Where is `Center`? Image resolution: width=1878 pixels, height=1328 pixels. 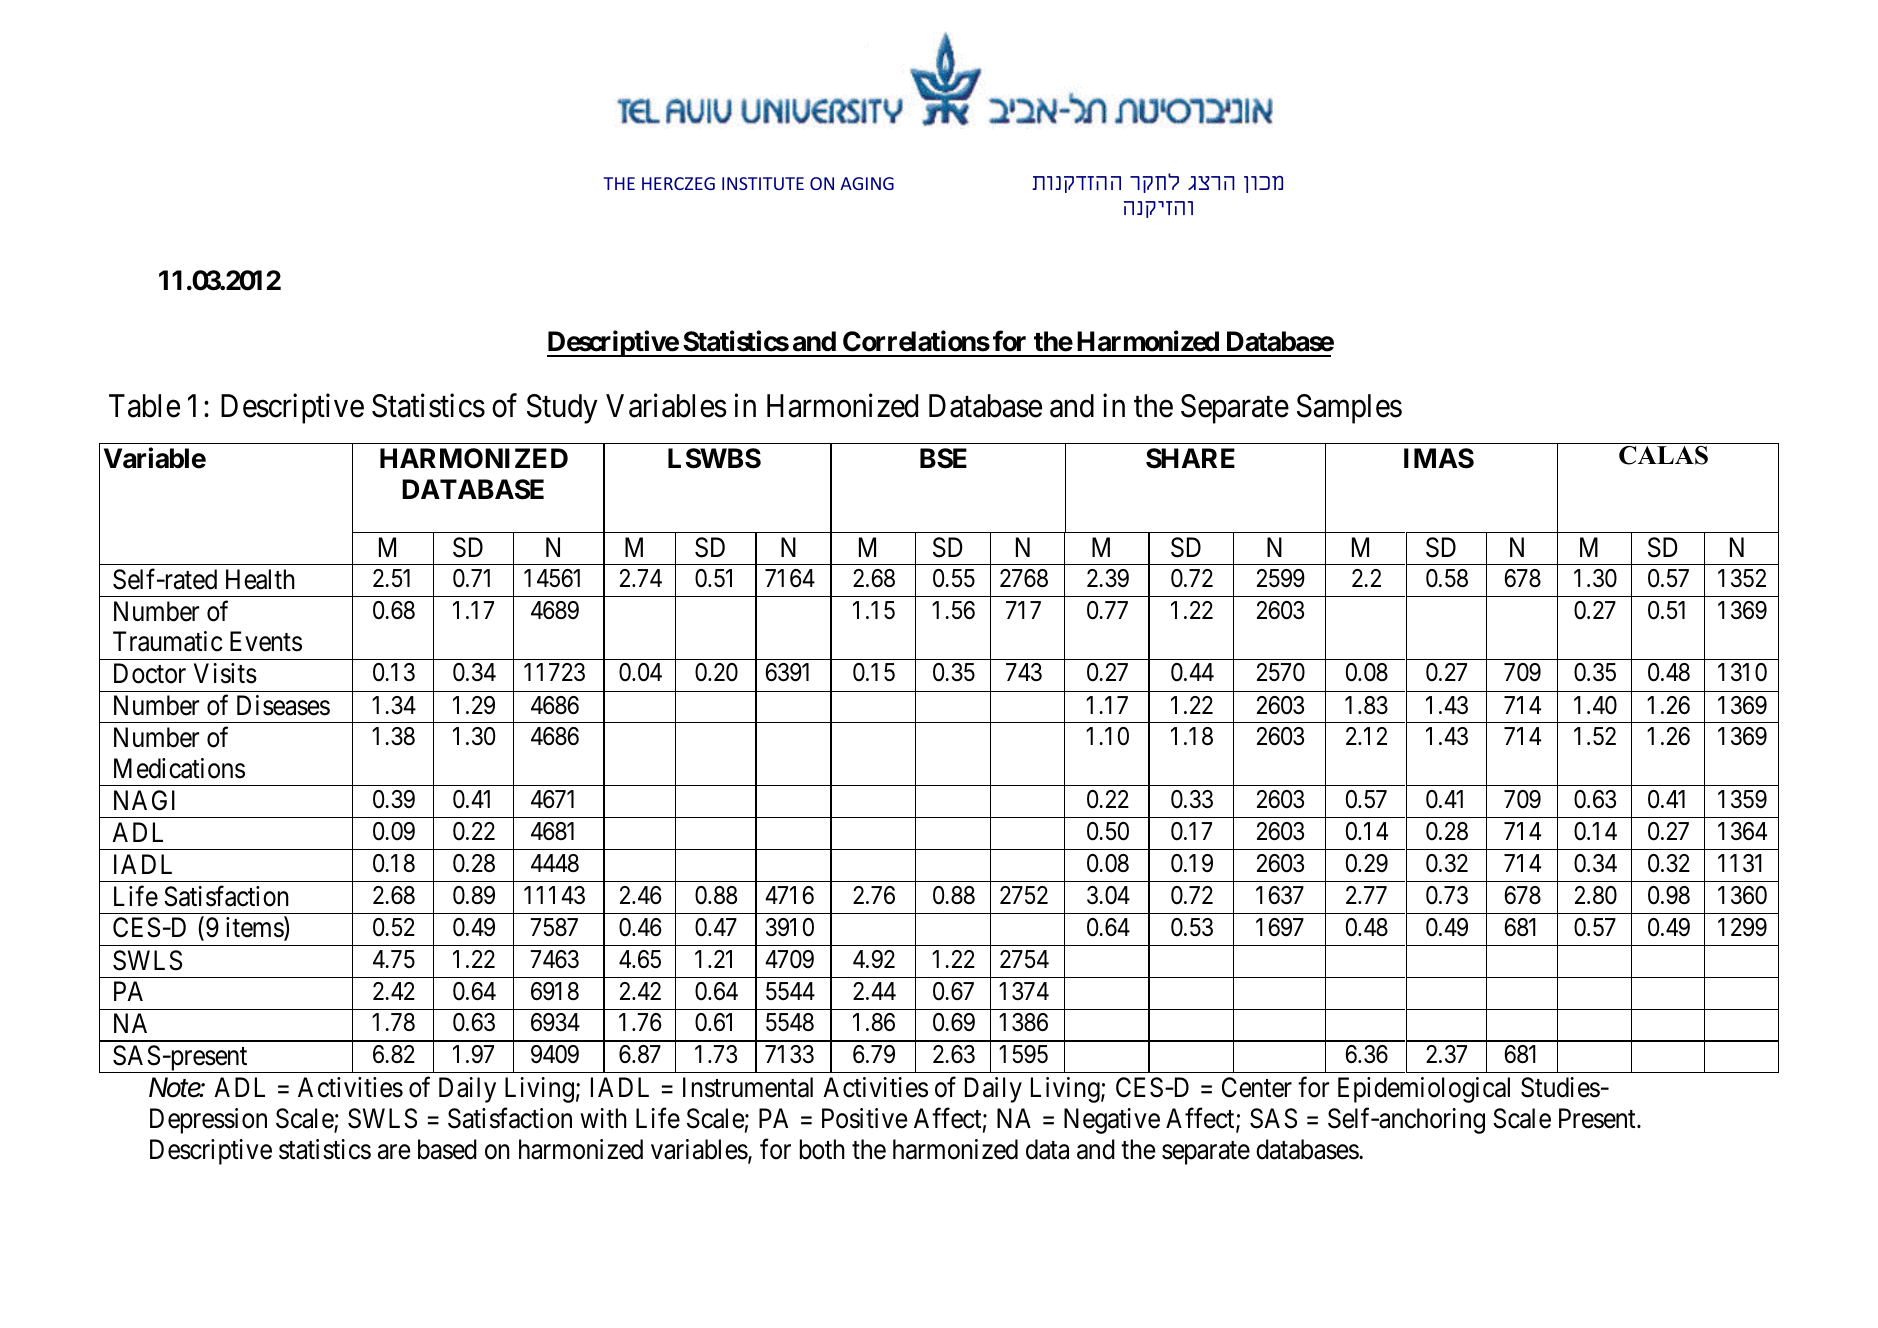 Center is located at coordinates (1257, 1087).
